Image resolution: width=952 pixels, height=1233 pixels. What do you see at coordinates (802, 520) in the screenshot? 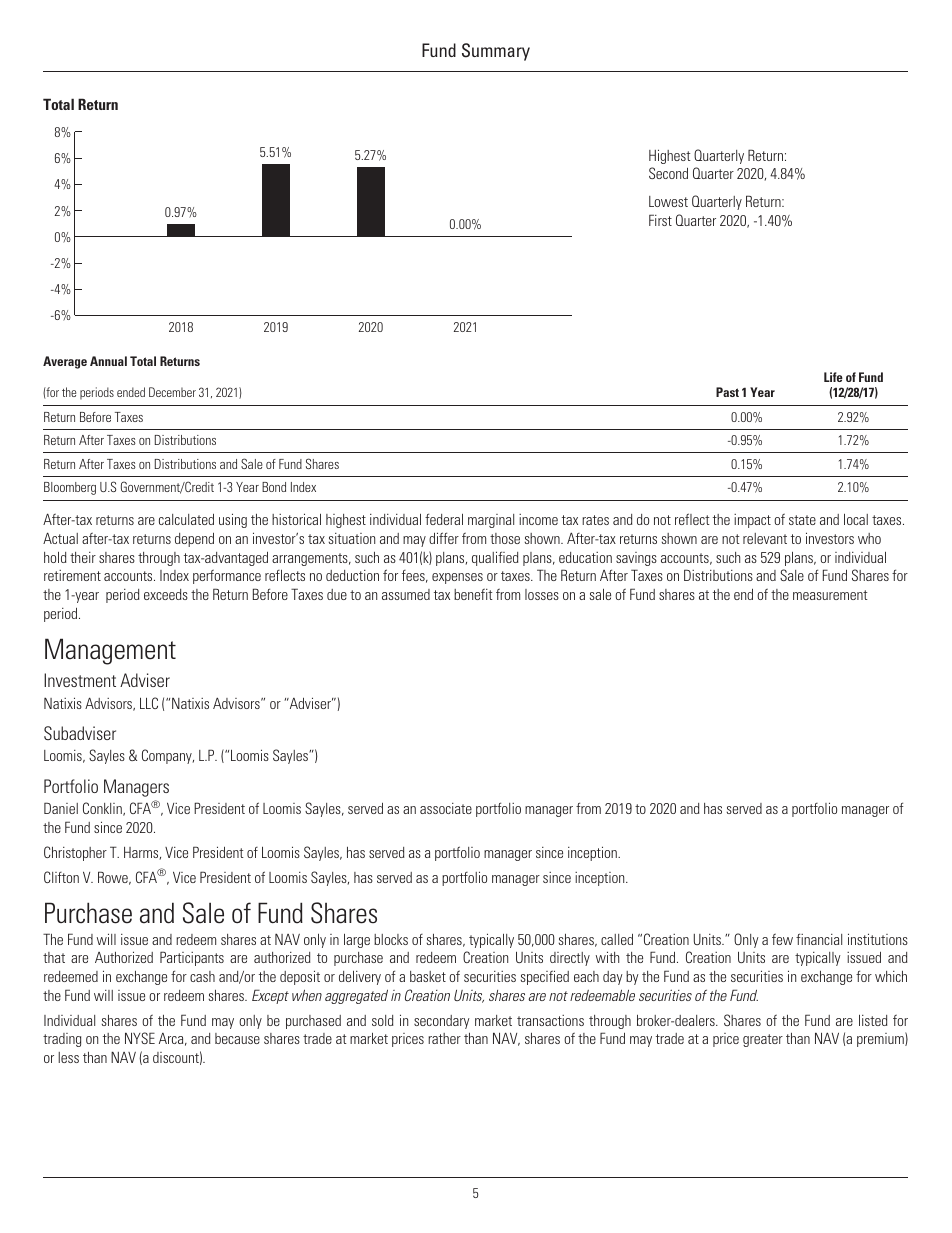
I see `state` at bounding box center [802, 520].
